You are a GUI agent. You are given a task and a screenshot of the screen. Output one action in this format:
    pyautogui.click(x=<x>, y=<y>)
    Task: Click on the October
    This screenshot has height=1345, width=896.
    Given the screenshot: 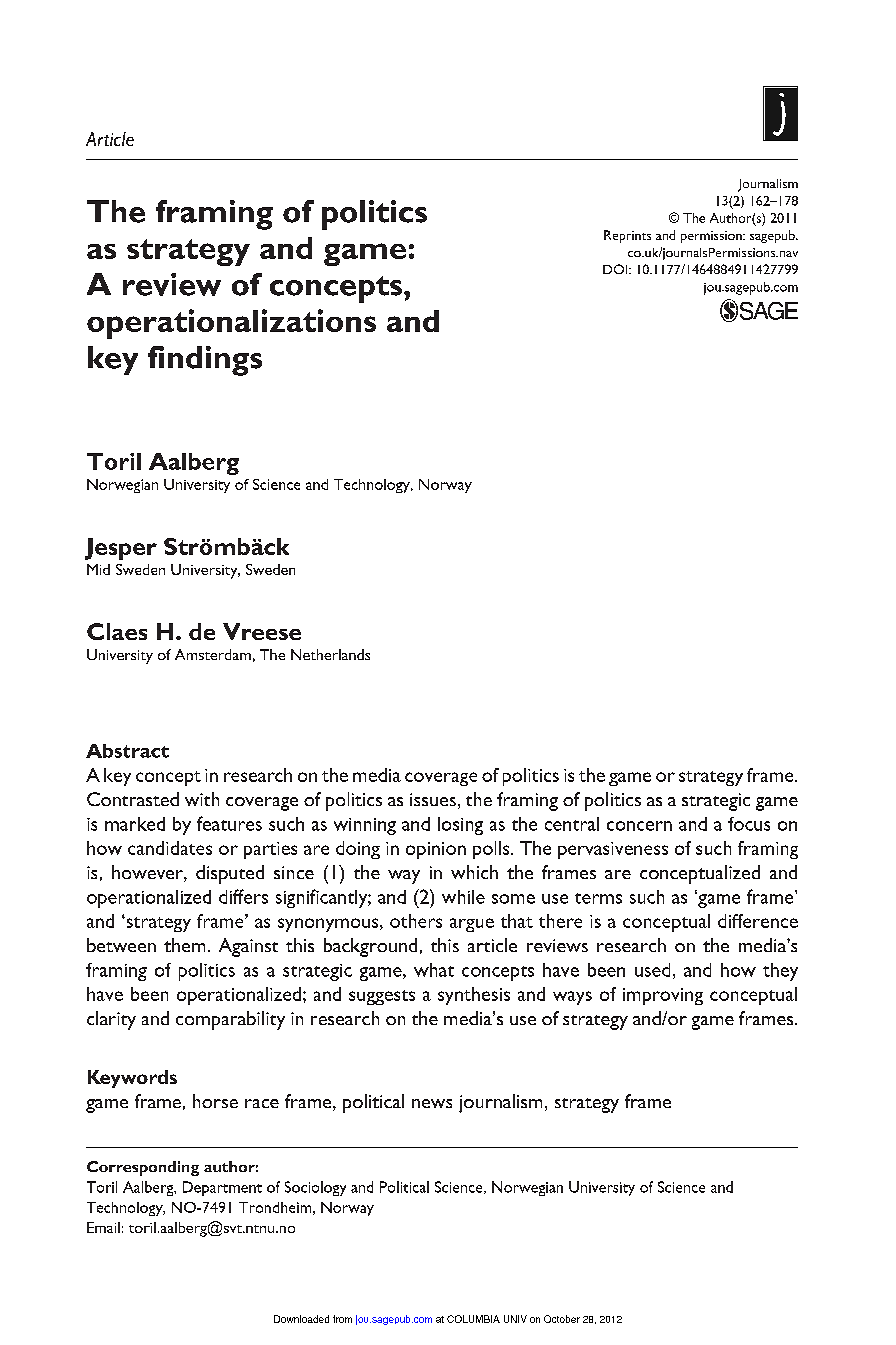 What is the action you would take?
    pyautogui.click(x=562, y=1319)
